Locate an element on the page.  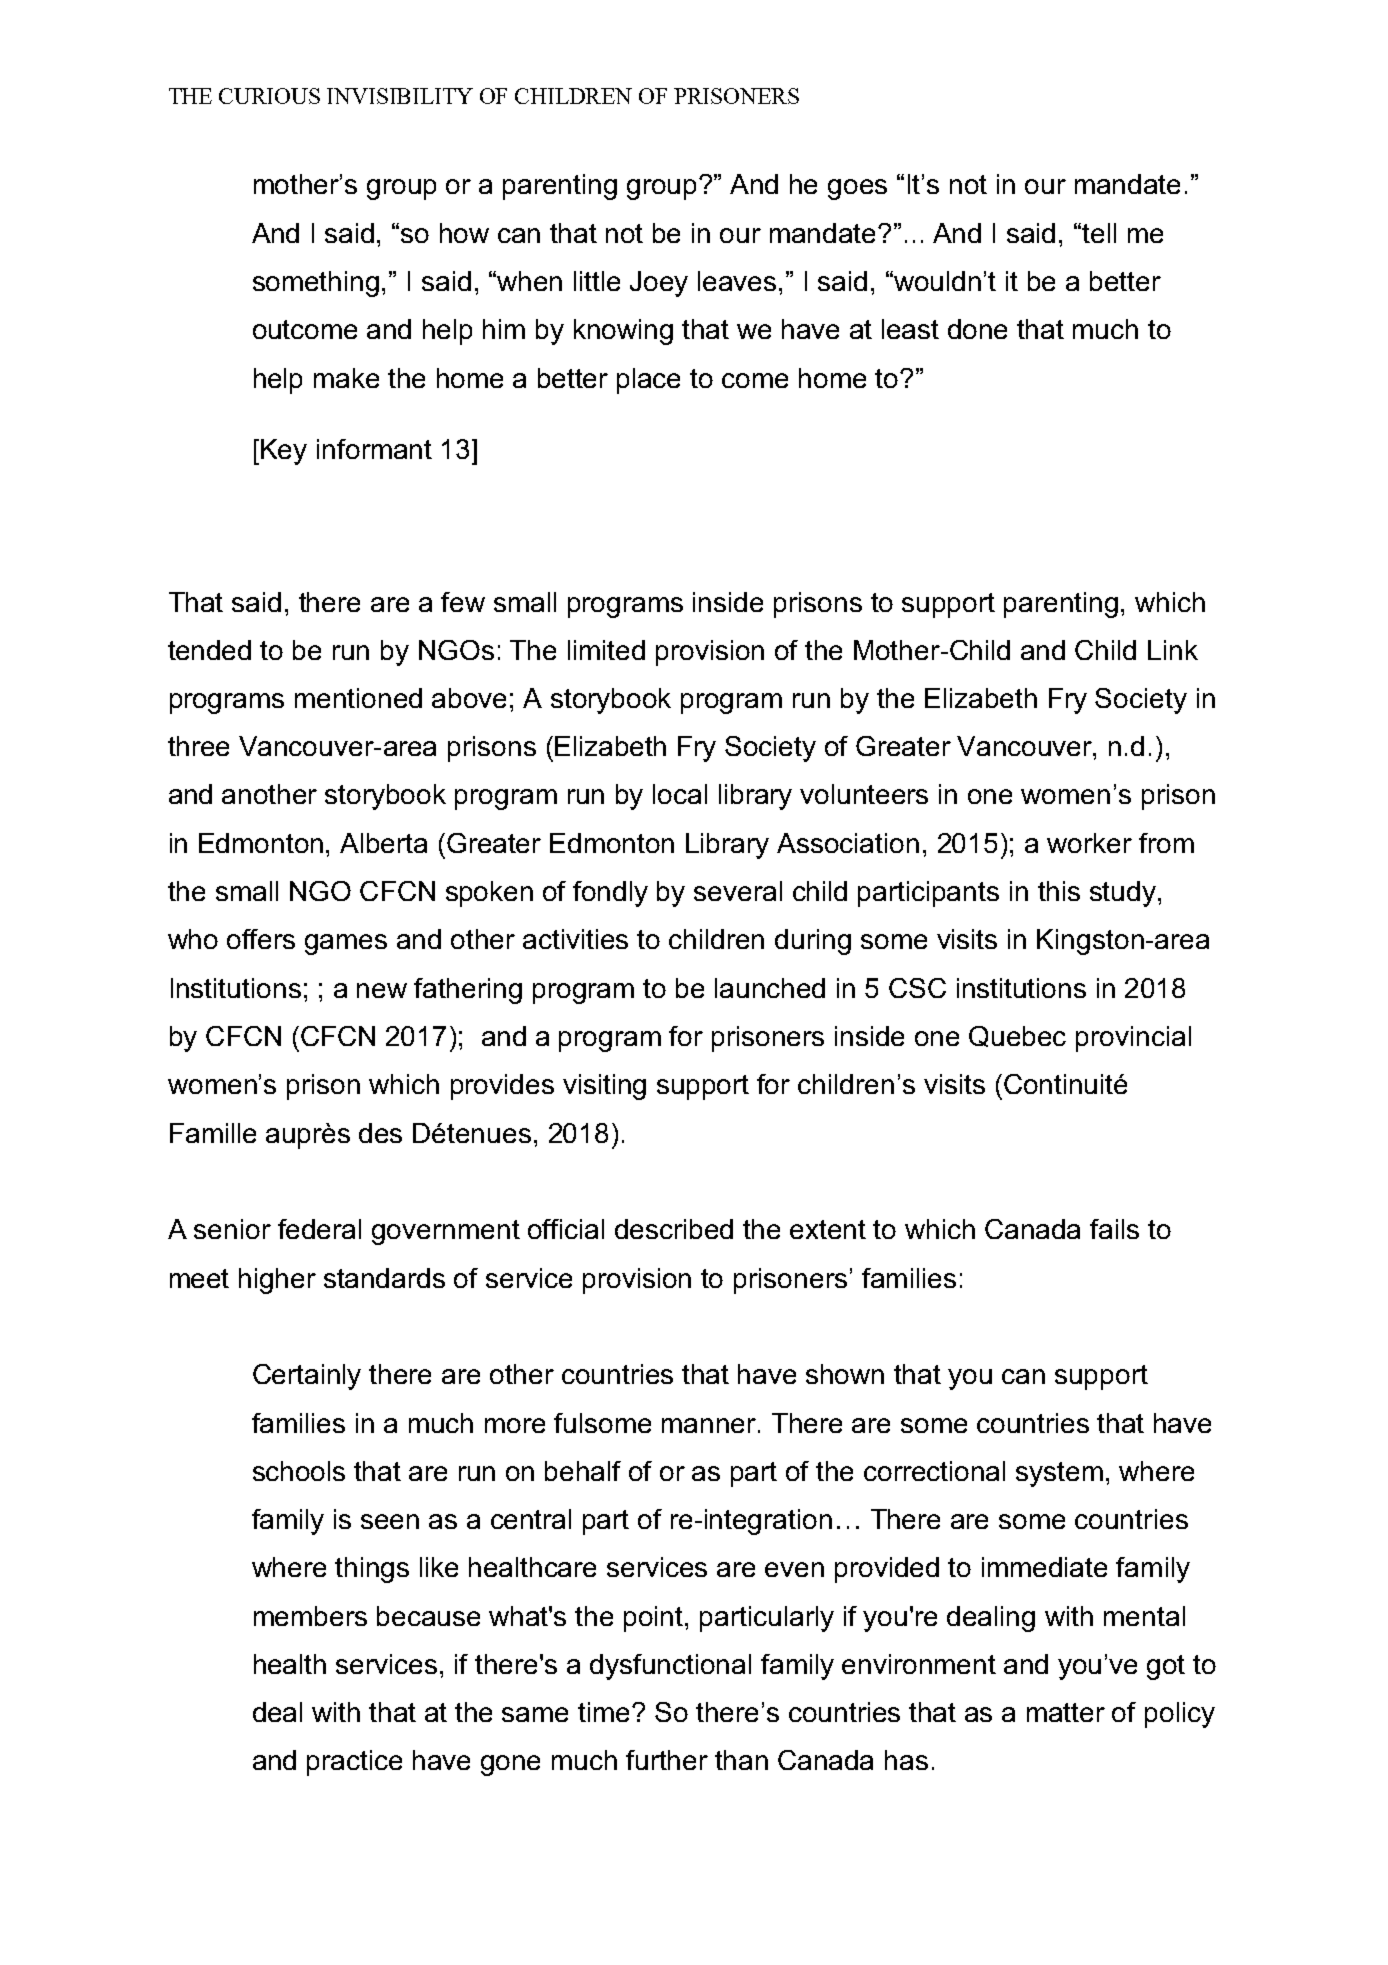
tell is located at coordinates (1099, 233).
